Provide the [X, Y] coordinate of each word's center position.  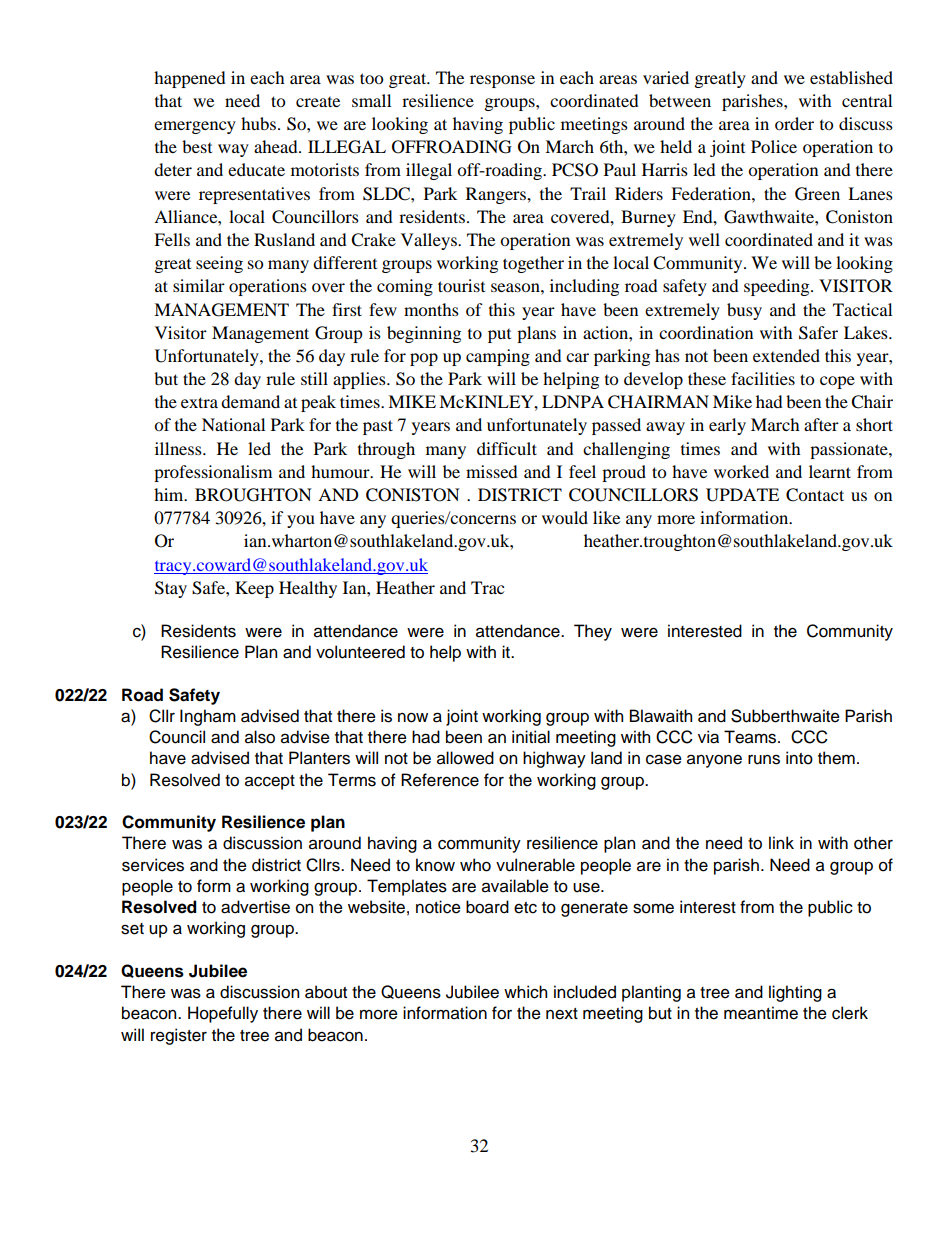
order [794, 123]
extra [199, 402]
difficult [507, 448]
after [821, 424]
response [502, 81]
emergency [195, 127]
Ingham [208, 717]
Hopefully [223, 1014]
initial [531, 737]
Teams [751, 737]
